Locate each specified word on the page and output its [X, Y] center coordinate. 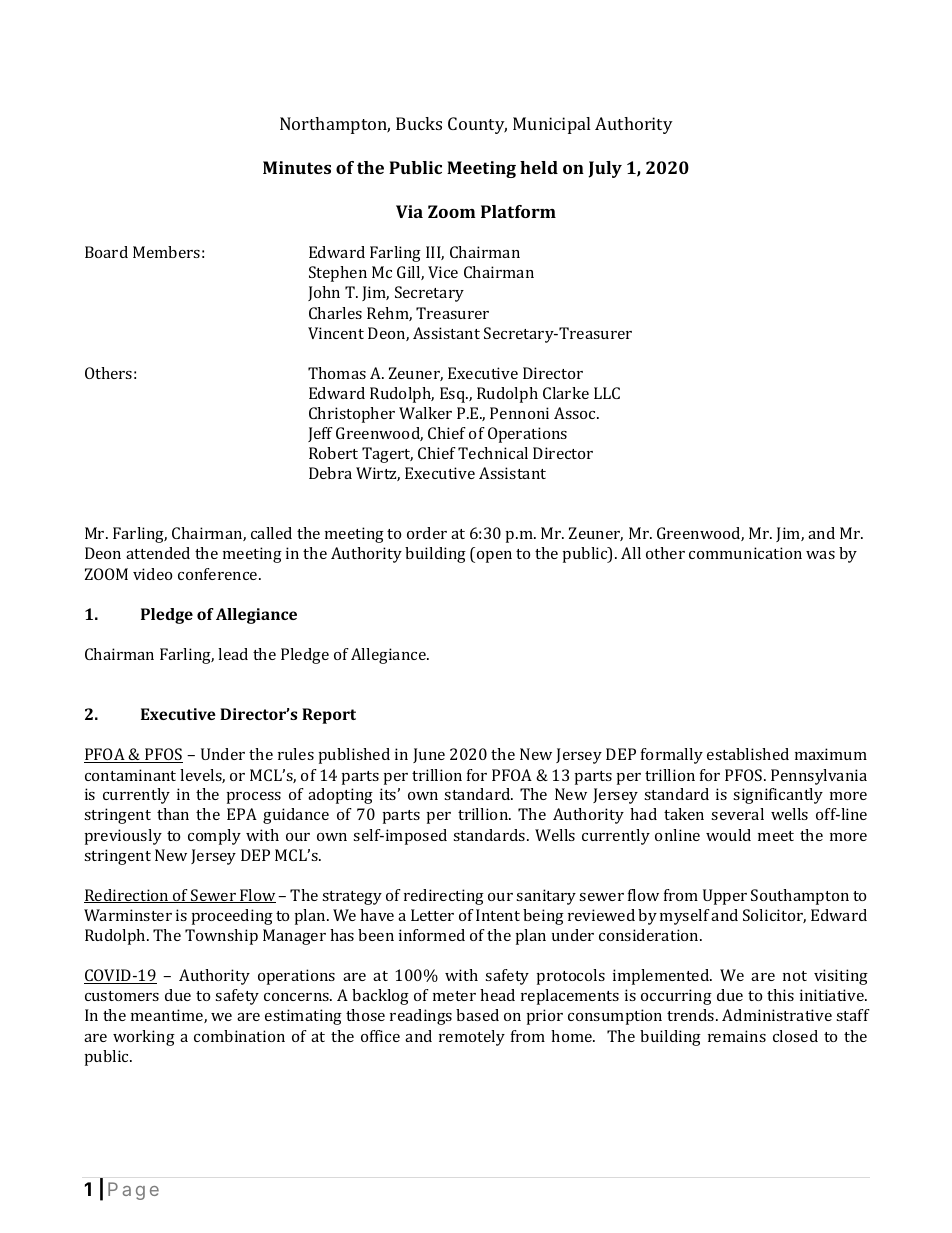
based [477, 1015]
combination [239, 1036]
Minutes [297, 167]
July [605, 169]
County [477, 125]
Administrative [777, 1015]
